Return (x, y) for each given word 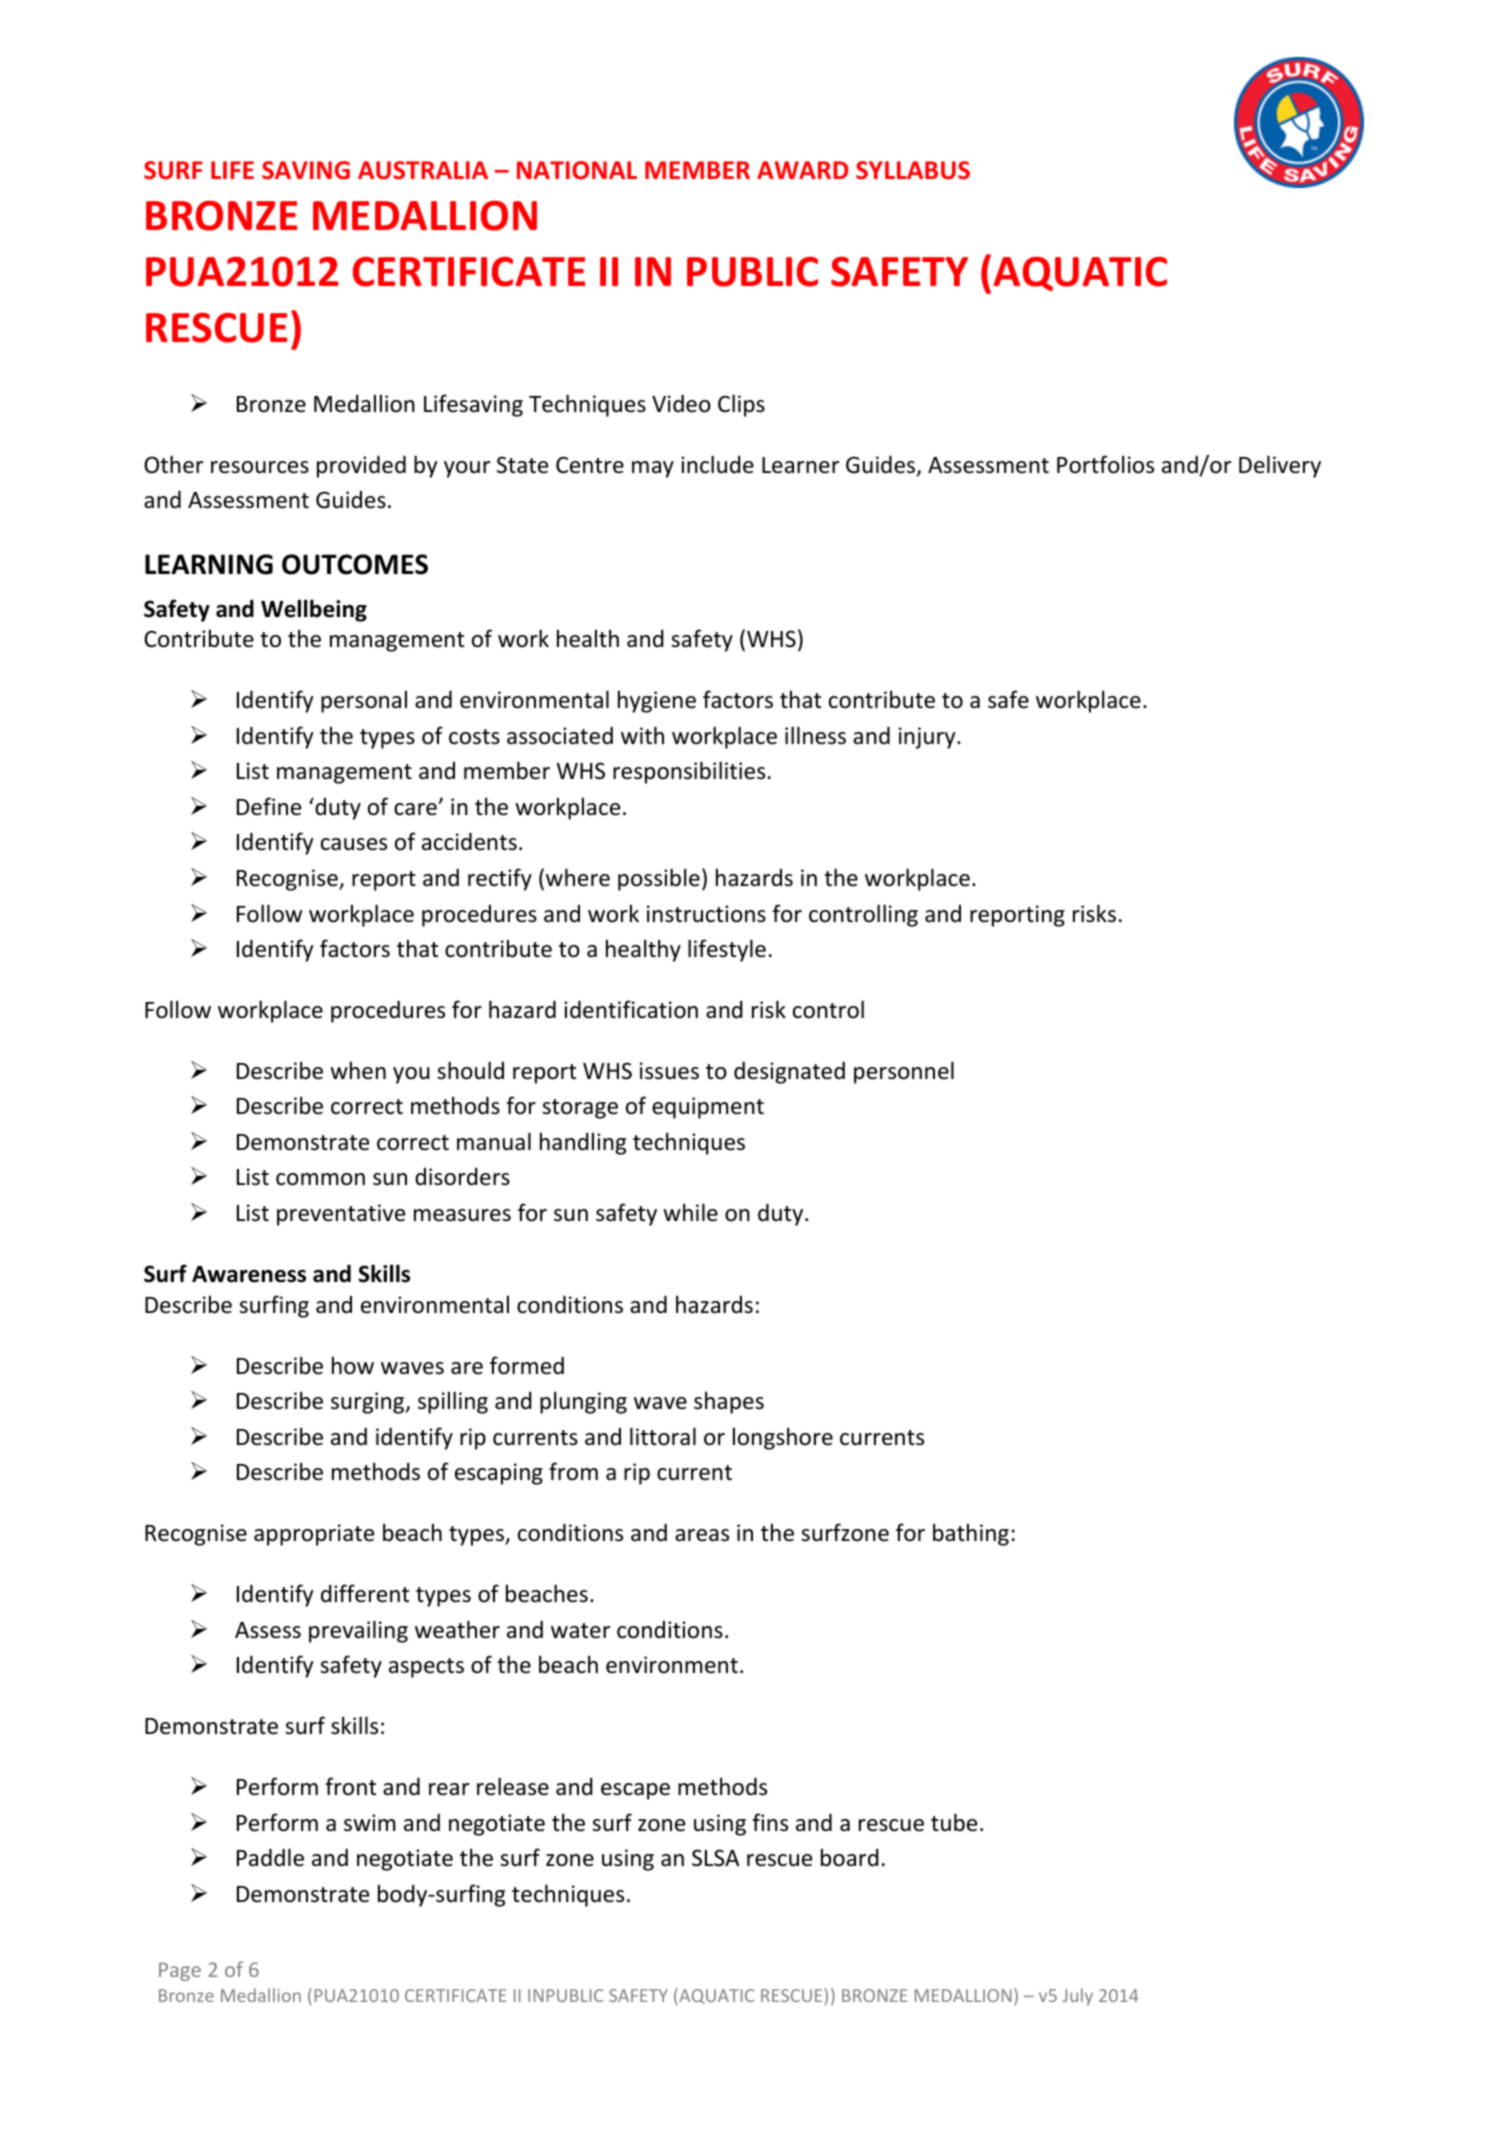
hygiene (657, 701)
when (358, 1070)
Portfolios (1105, 464)
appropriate (314, 1535)
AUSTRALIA (423, 170)
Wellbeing (314, 610)
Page (180, 1971)
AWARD (802, 170)
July (1078, 1997)
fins (770, 1822)
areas (702, 1535)
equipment (708, 1108)
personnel (904, 1072)
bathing (971, 1534)
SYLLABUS (913, 170)
